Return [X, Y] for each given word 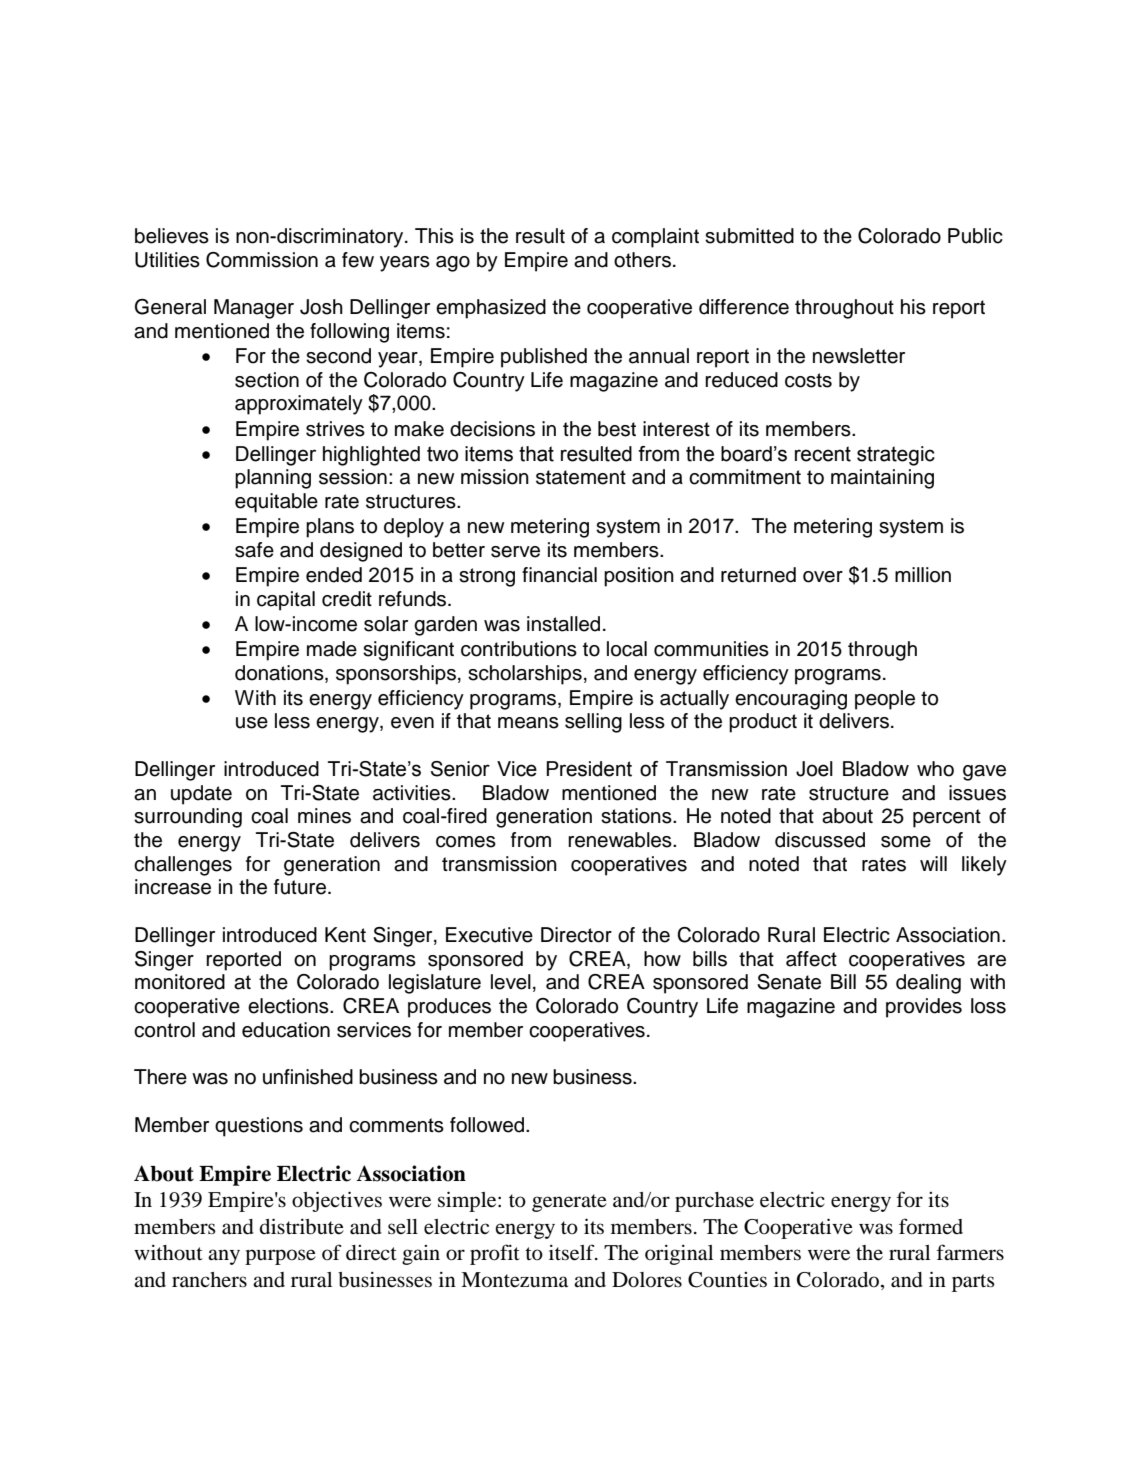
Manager [254, 309]
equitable [276, 503]
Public [975, 236]
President [589, 769]
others [642, 260]
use [252, 723]
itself [573, 1252]
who [935, 769]
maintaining [882, 479]
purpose [280, 1257]
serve [515, 552]
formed [931, 1226]
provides [924, 1008]
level [511, 982]
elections [289, 1006]
